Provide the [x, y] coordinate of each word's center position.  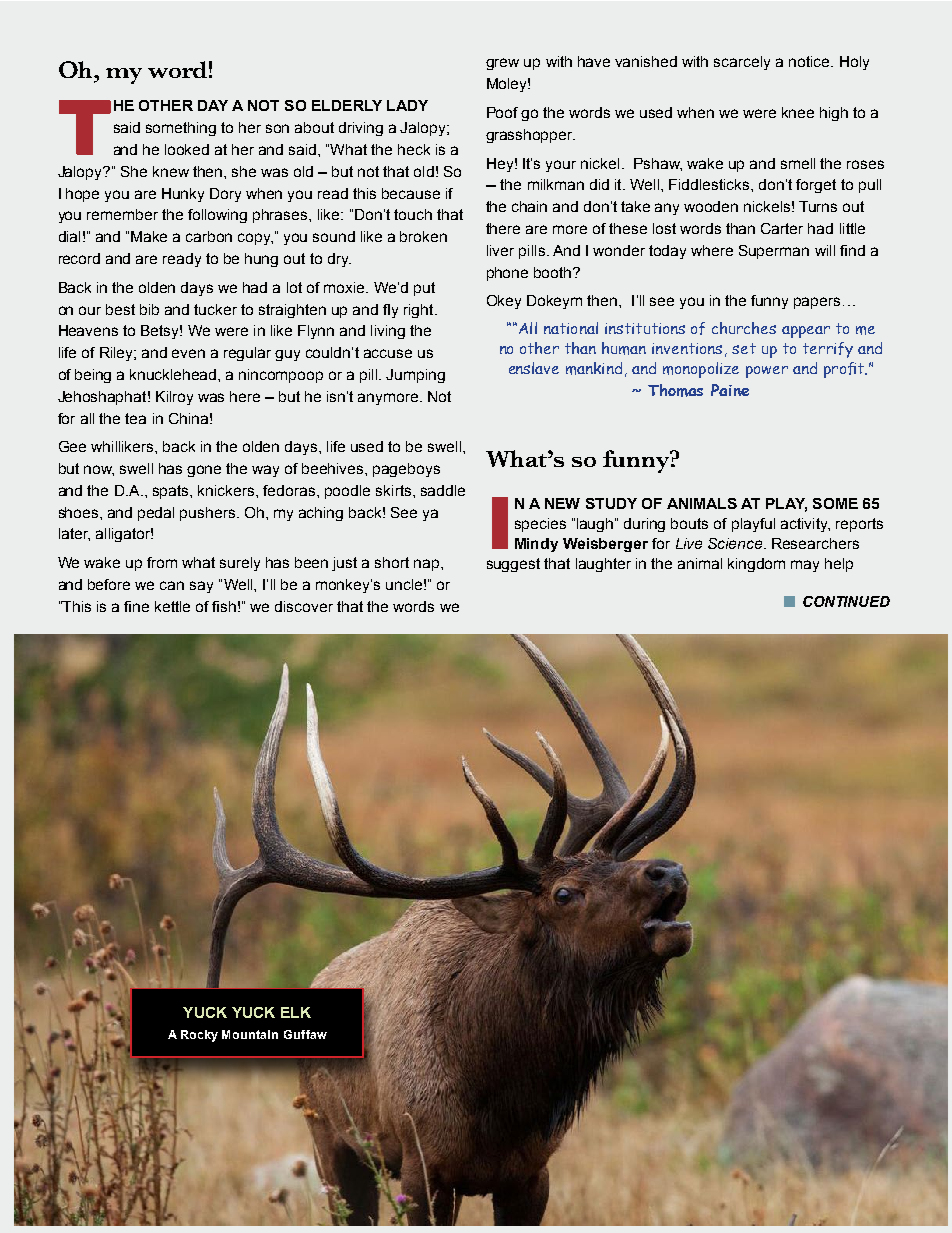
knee [798, 112]
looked [187, 149]
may [805, 566]
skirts [395, 490]
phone [507, 274]
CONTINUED [846, 601]
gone [204, 471]
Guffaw [305, 1034]
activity [805, 525]
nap [428, 565]
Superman [774, 252]
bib [149, 309]
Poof [502, 112]
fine [136, 606]
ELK [296, 1012]
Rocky [199, 1036]
